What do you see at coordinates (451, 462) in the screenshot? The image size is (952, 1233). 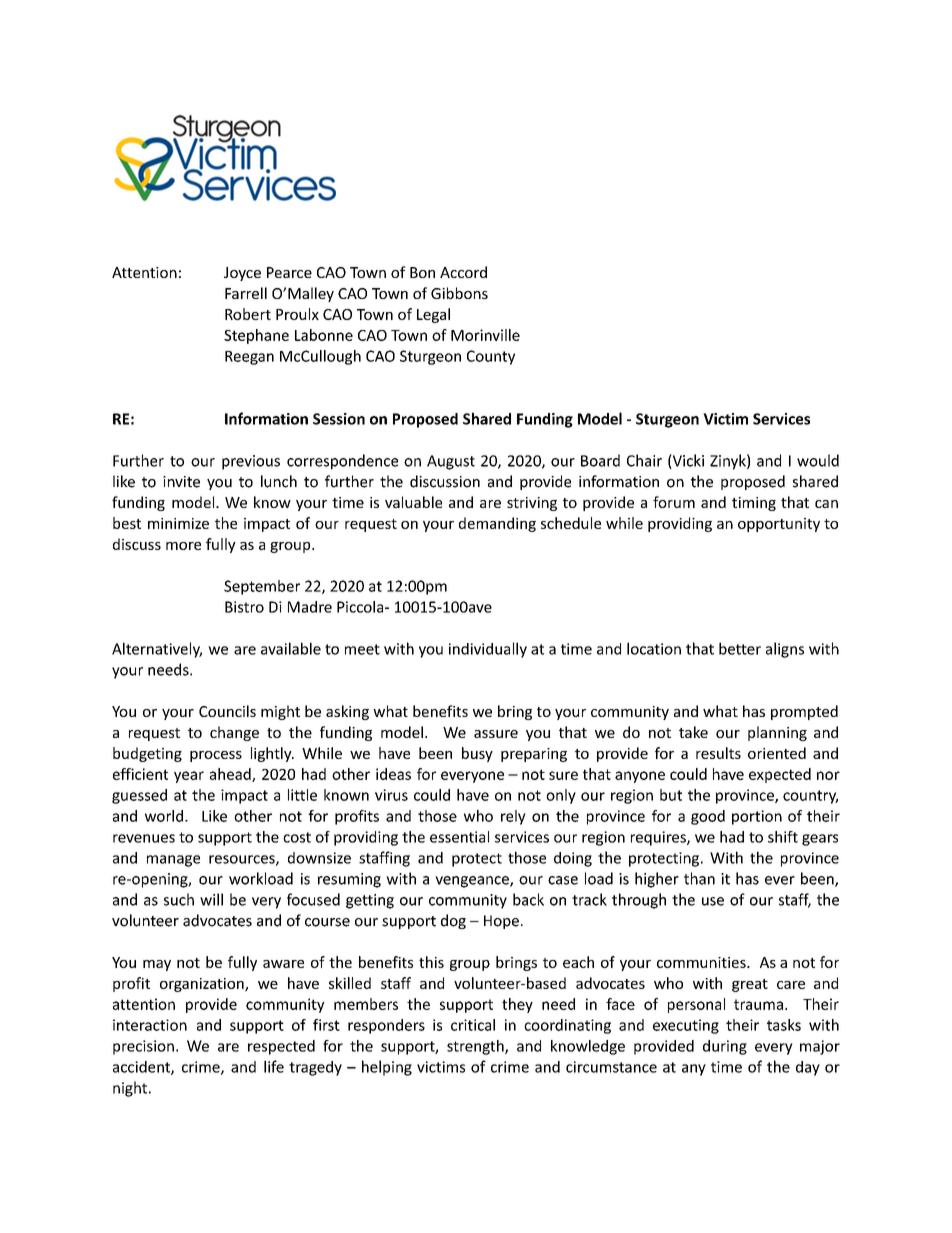 I see `August` at bounding box center [451, 462].
